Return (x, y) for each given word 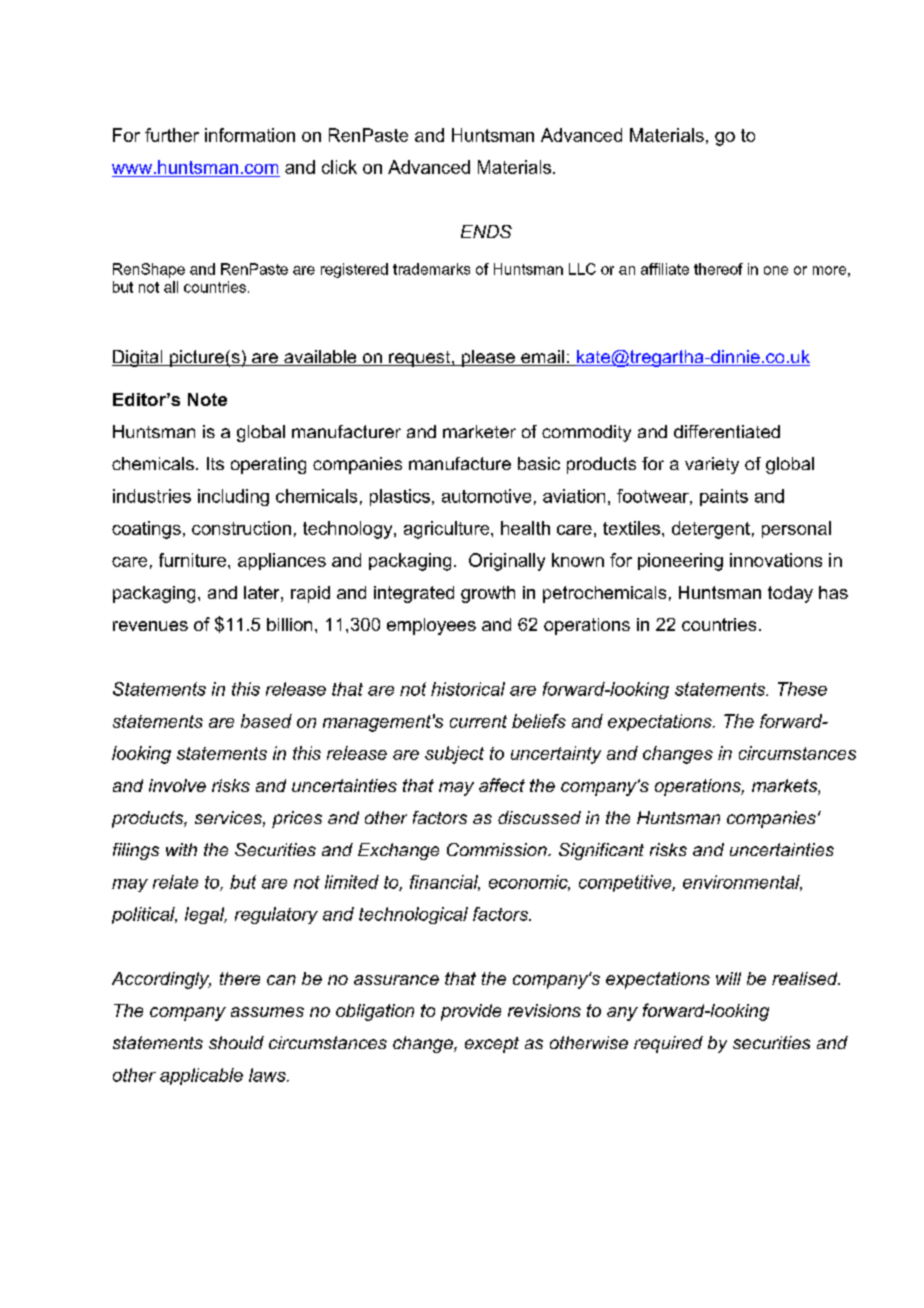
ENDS (486, 231)
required (668, 1044)
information (250, 135)
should (236, 1042)
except (492, 1045)
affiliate (665, 269)
